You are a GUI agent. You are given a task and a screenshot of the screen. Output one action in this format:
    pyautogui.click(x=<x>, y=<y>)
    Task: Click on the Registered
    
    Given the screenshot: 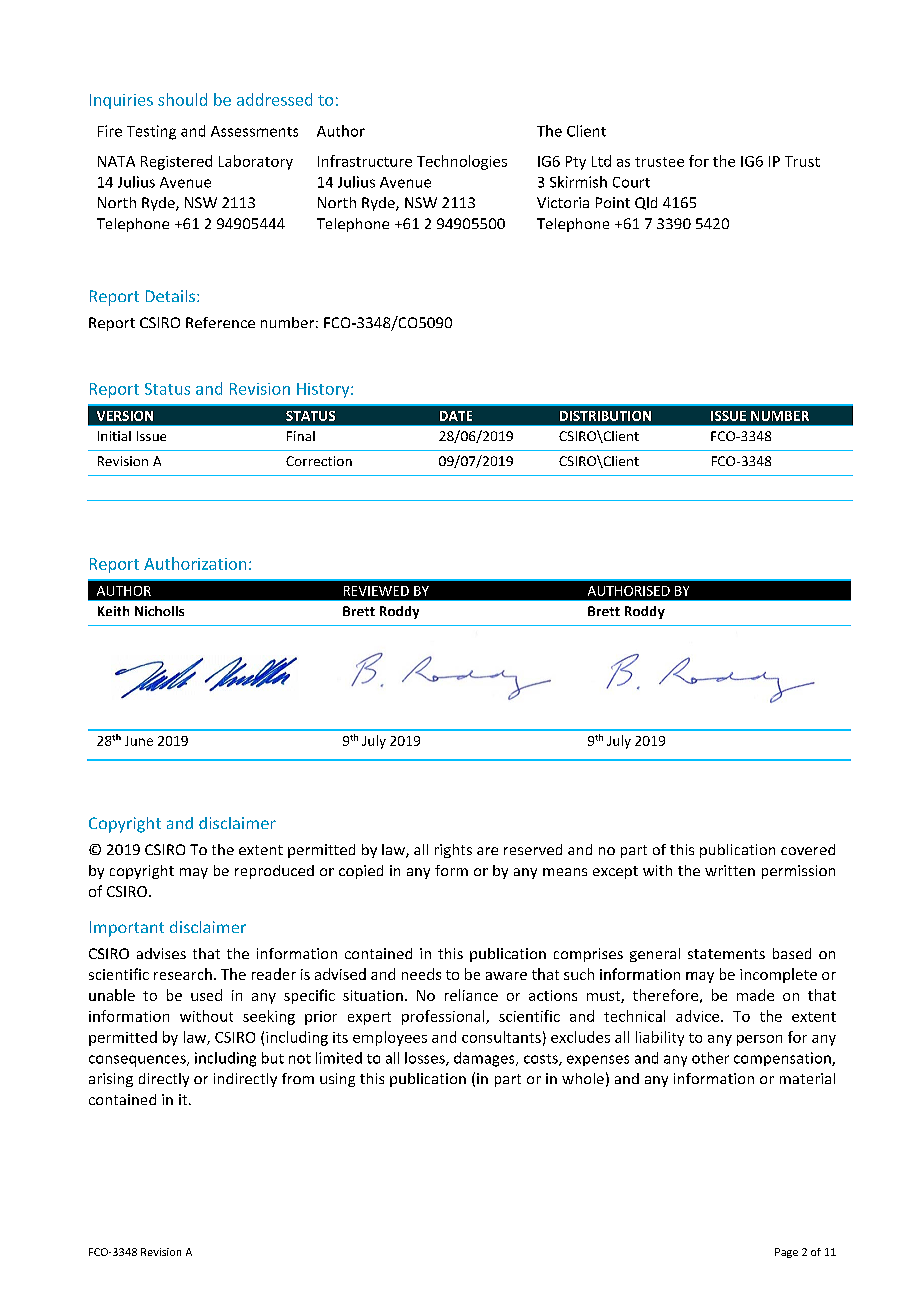 What is the action you would take?
    pyautogui.click(x=176, y=162)
